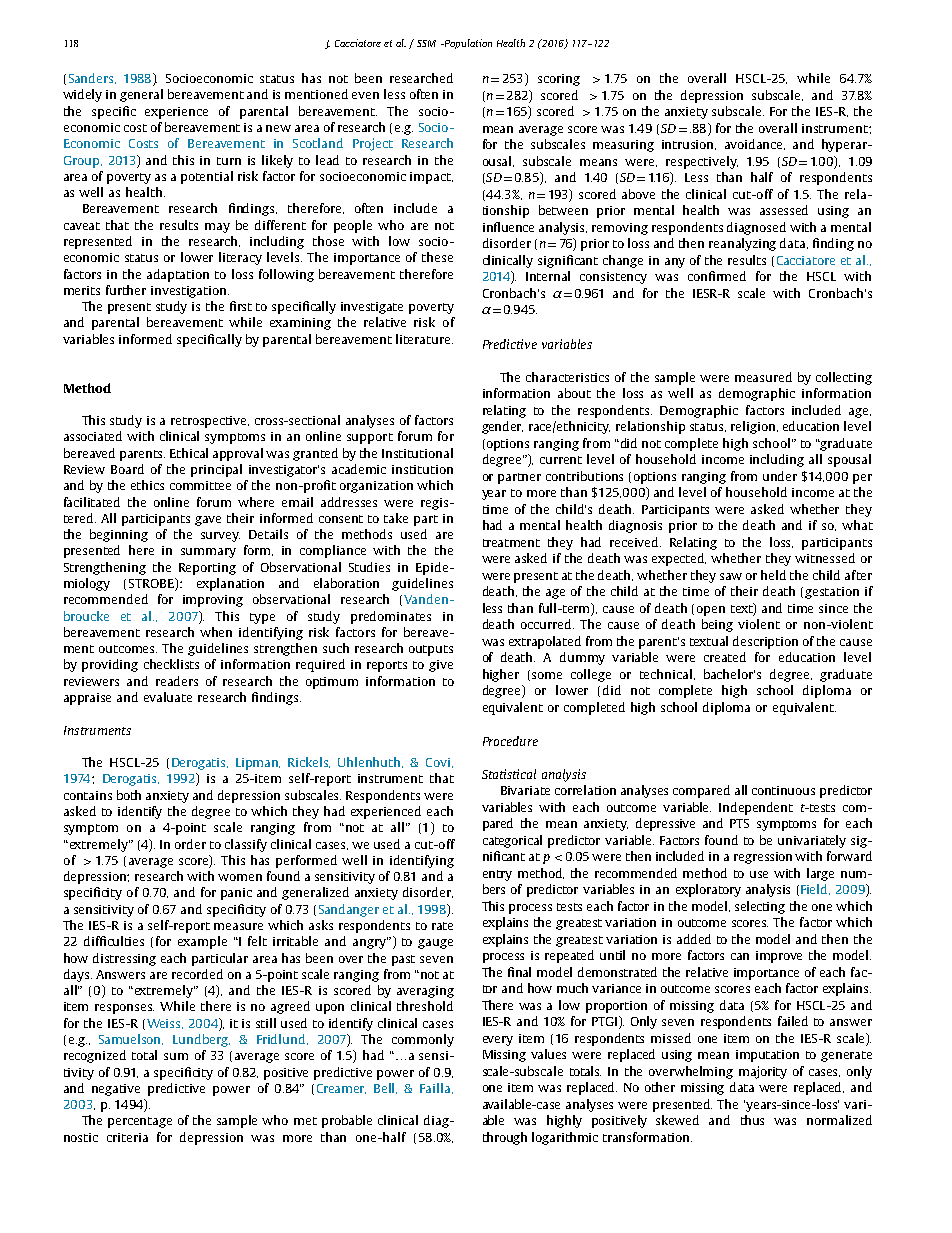  I want to click on retrospective, so click(210, 422).
